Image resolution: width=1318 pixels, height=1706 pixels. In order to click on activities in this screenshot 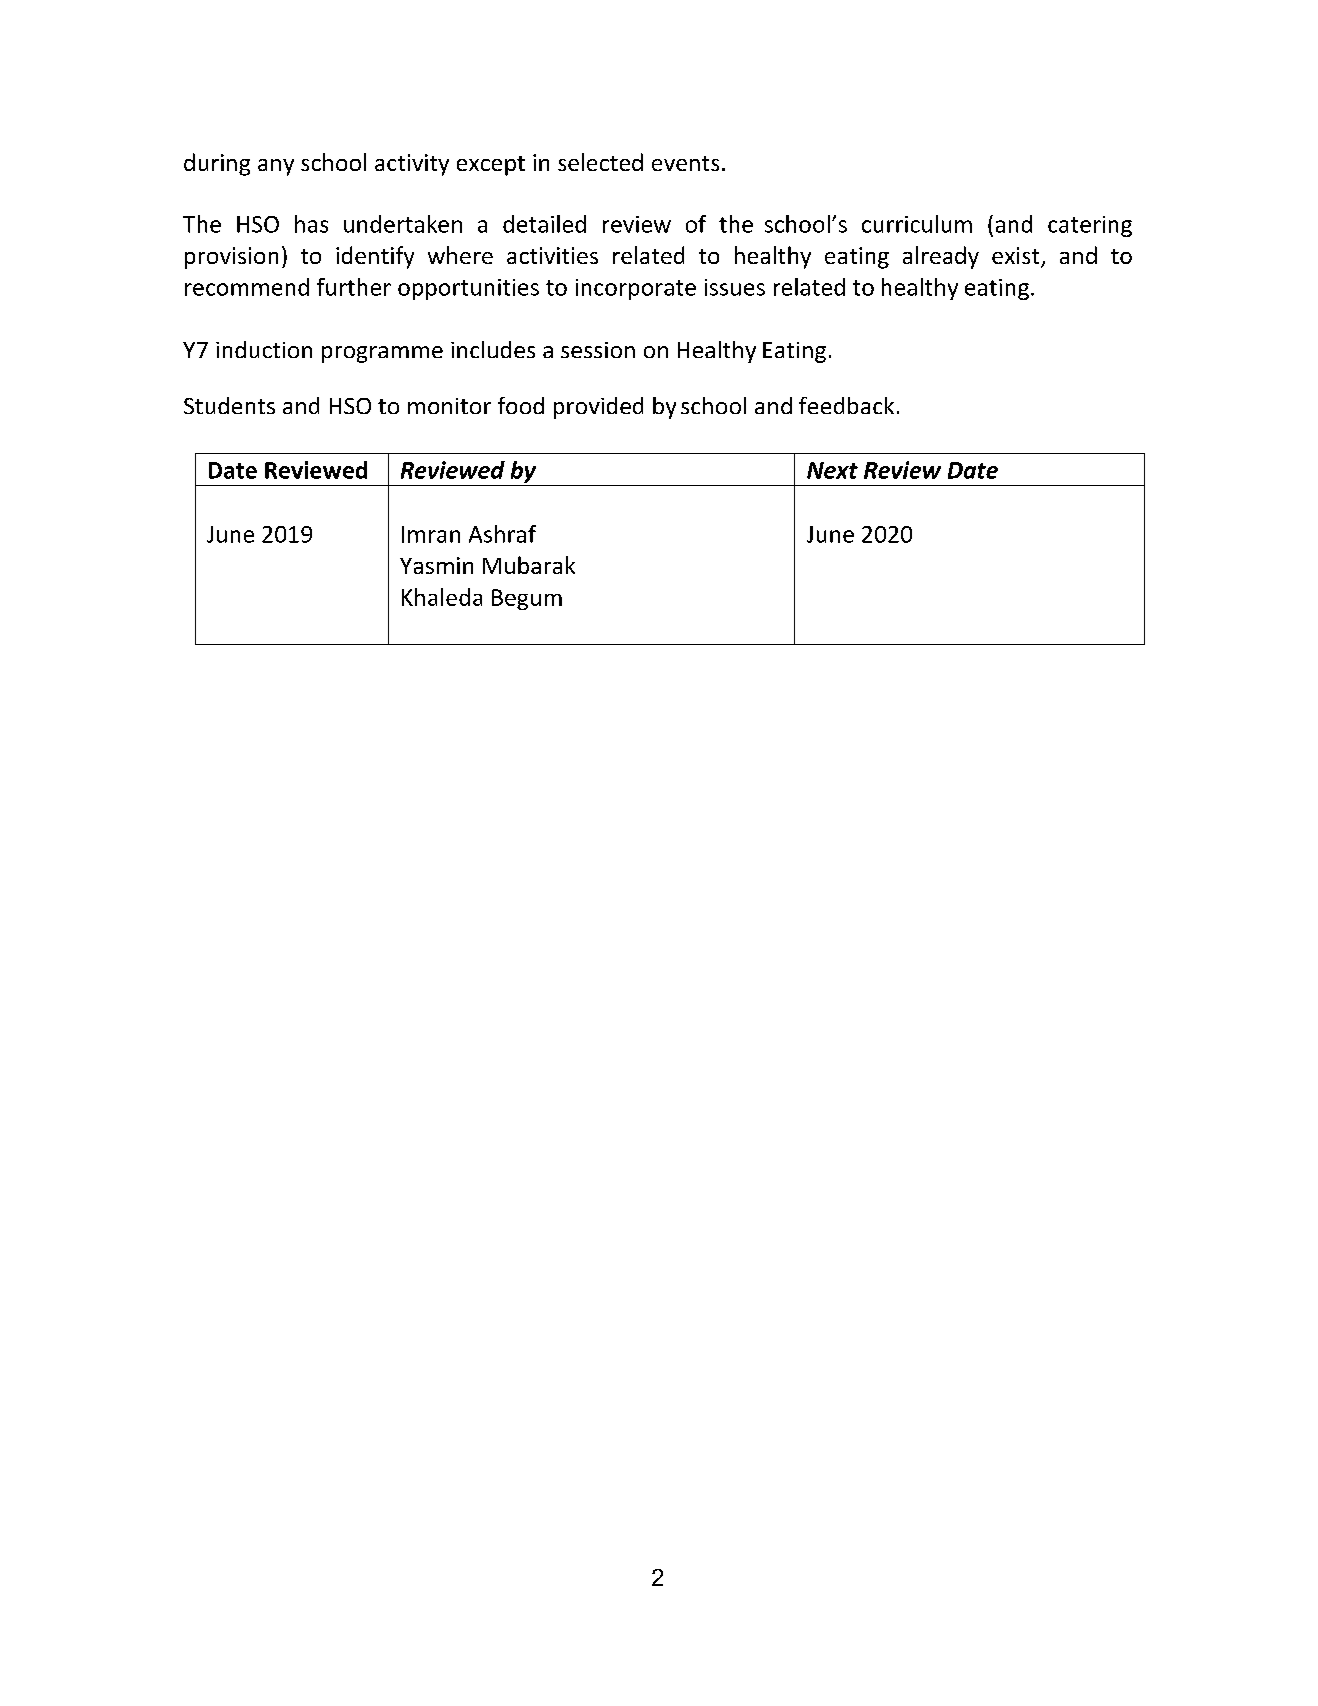, I will do `click(552, 255)`.
